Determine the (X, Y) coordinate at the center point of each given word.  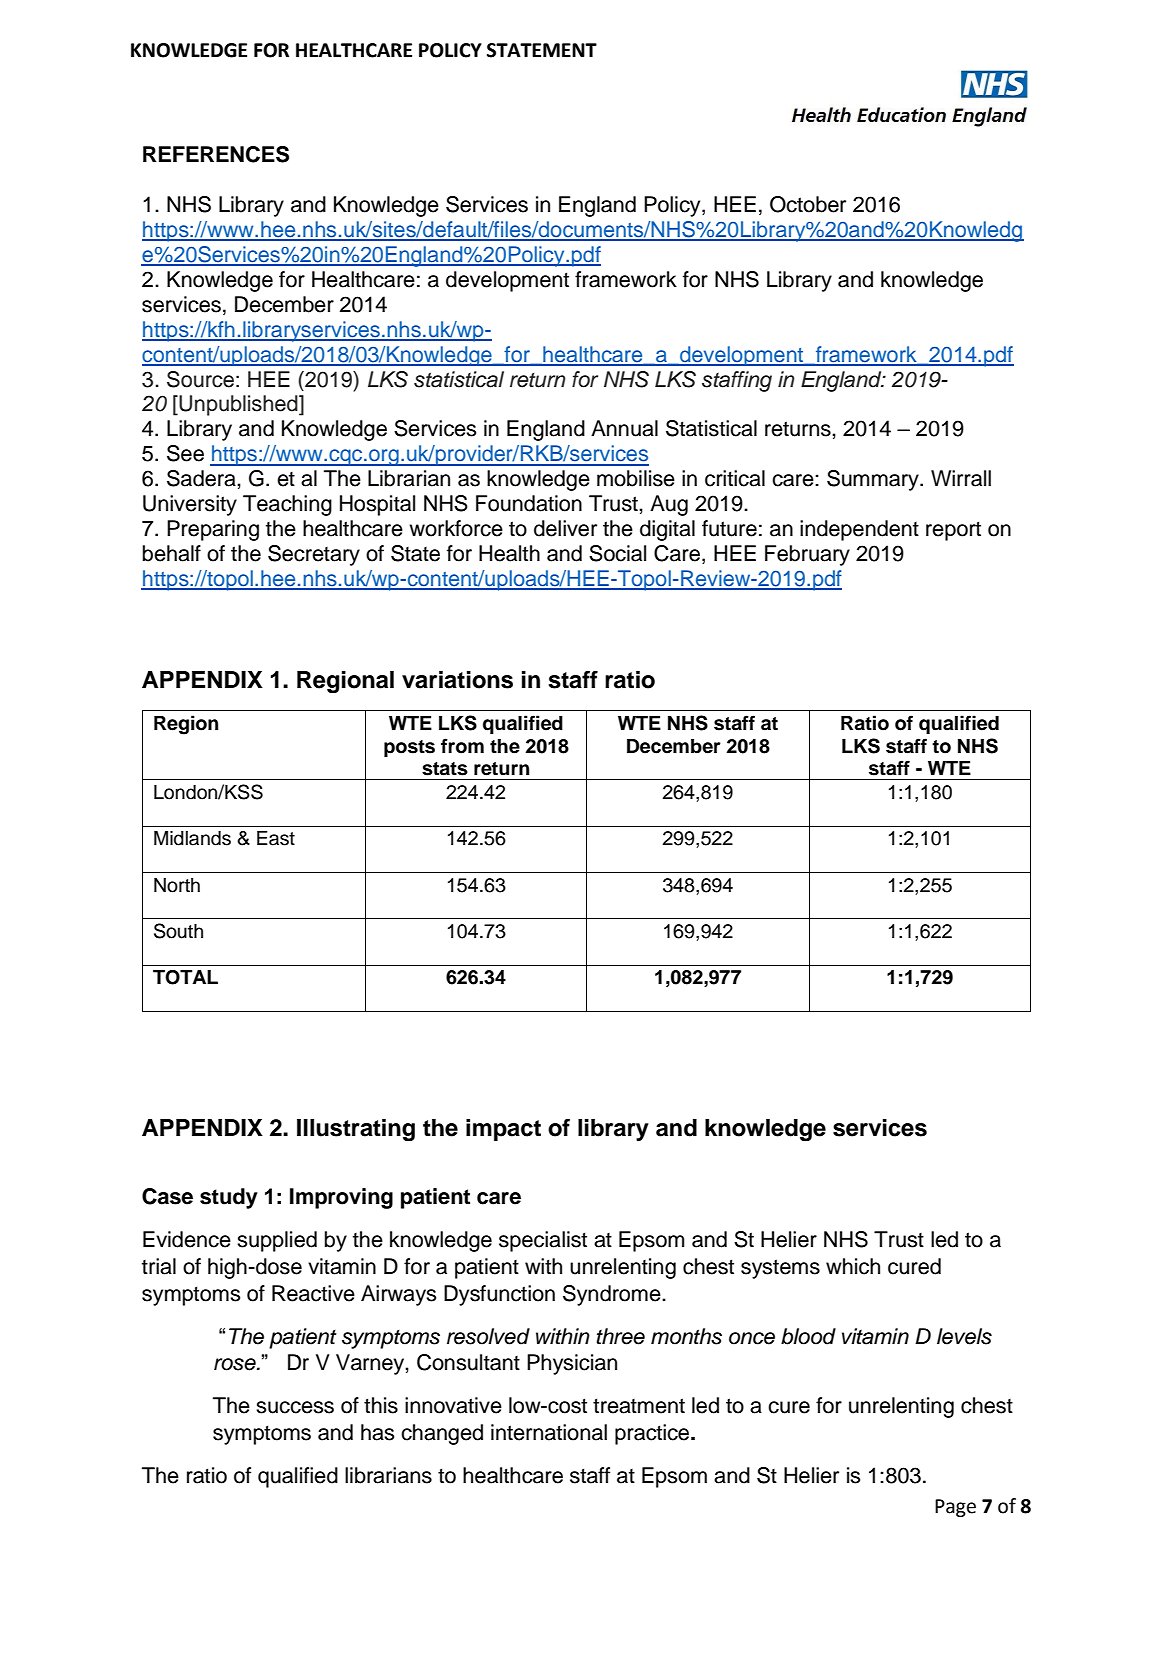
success (295, 1407)
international (549, 1432)
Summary (874, 480)
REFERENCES (216, 154)
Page (955, 1508)
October (808, 204)
